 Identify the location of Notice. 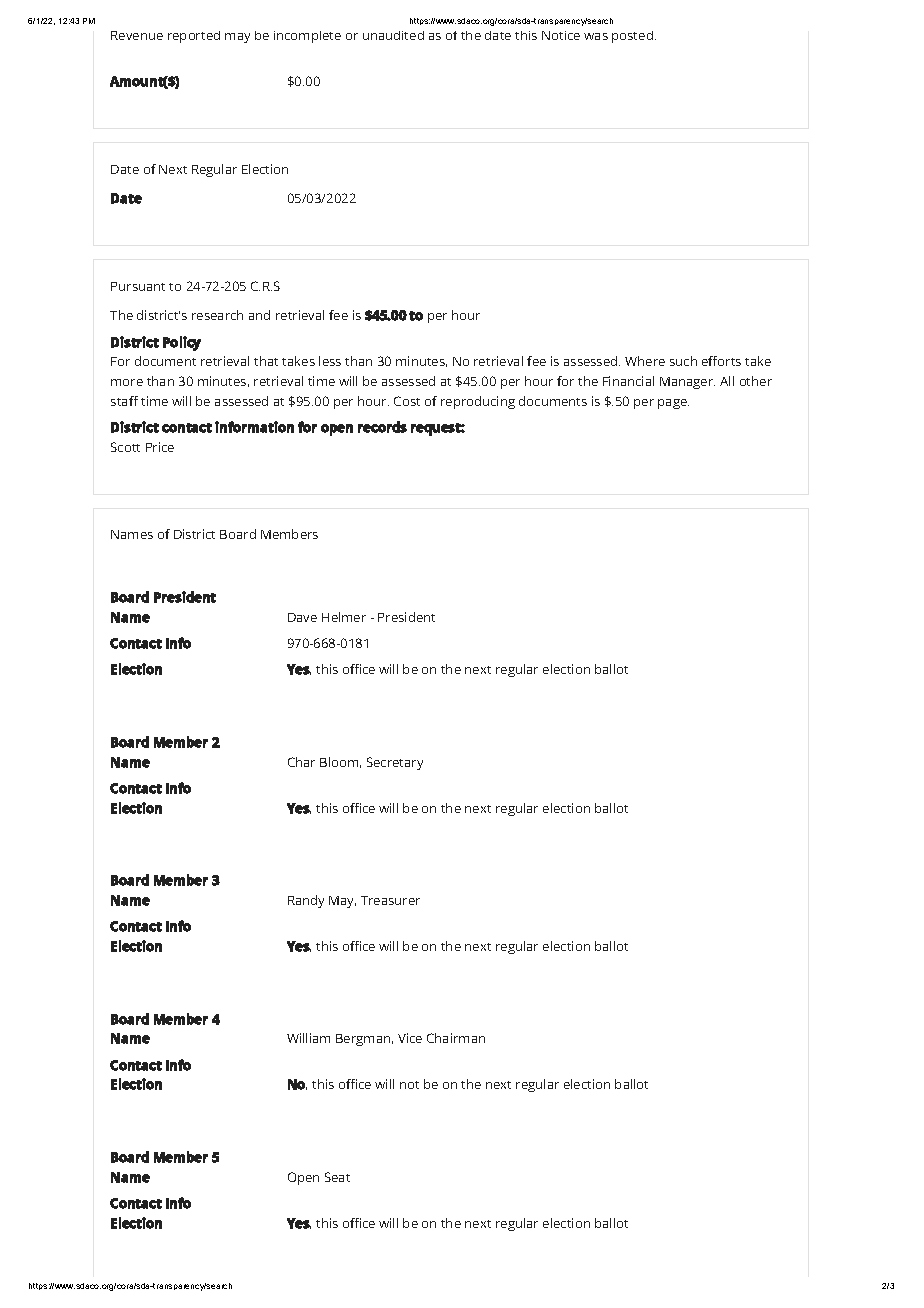
(561, 35).
